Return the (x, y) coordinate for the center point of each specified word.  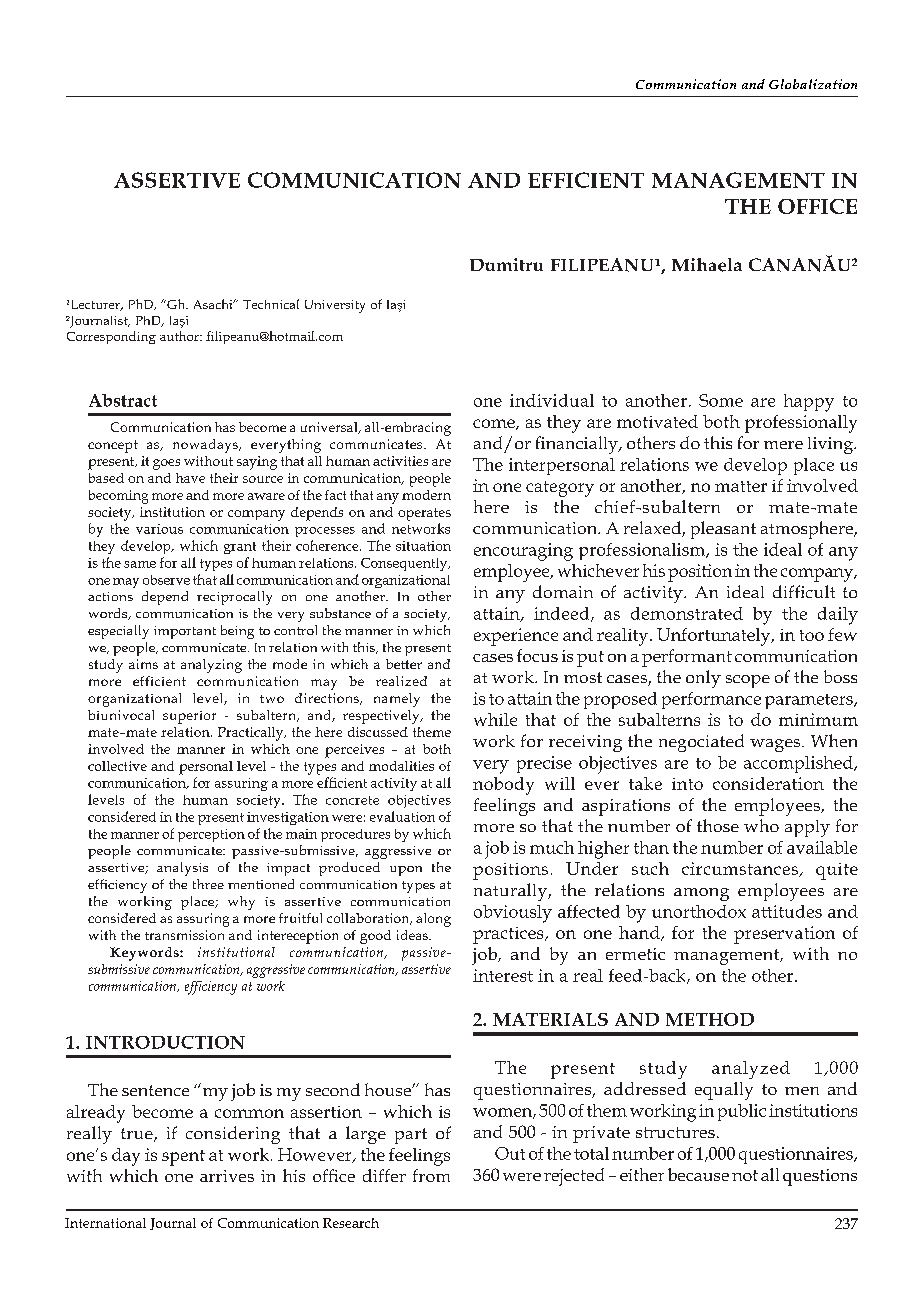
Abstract (123, 400)
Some (721, 400)
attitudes (787, 911)
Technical (271, 304)
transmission (184, 935)
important (185, 632)
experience (516, 637)
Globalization (813, 84)
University (335, 306)
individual (552, 400)
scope (748, 681)
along (433, 920)
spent (183, 1158)
